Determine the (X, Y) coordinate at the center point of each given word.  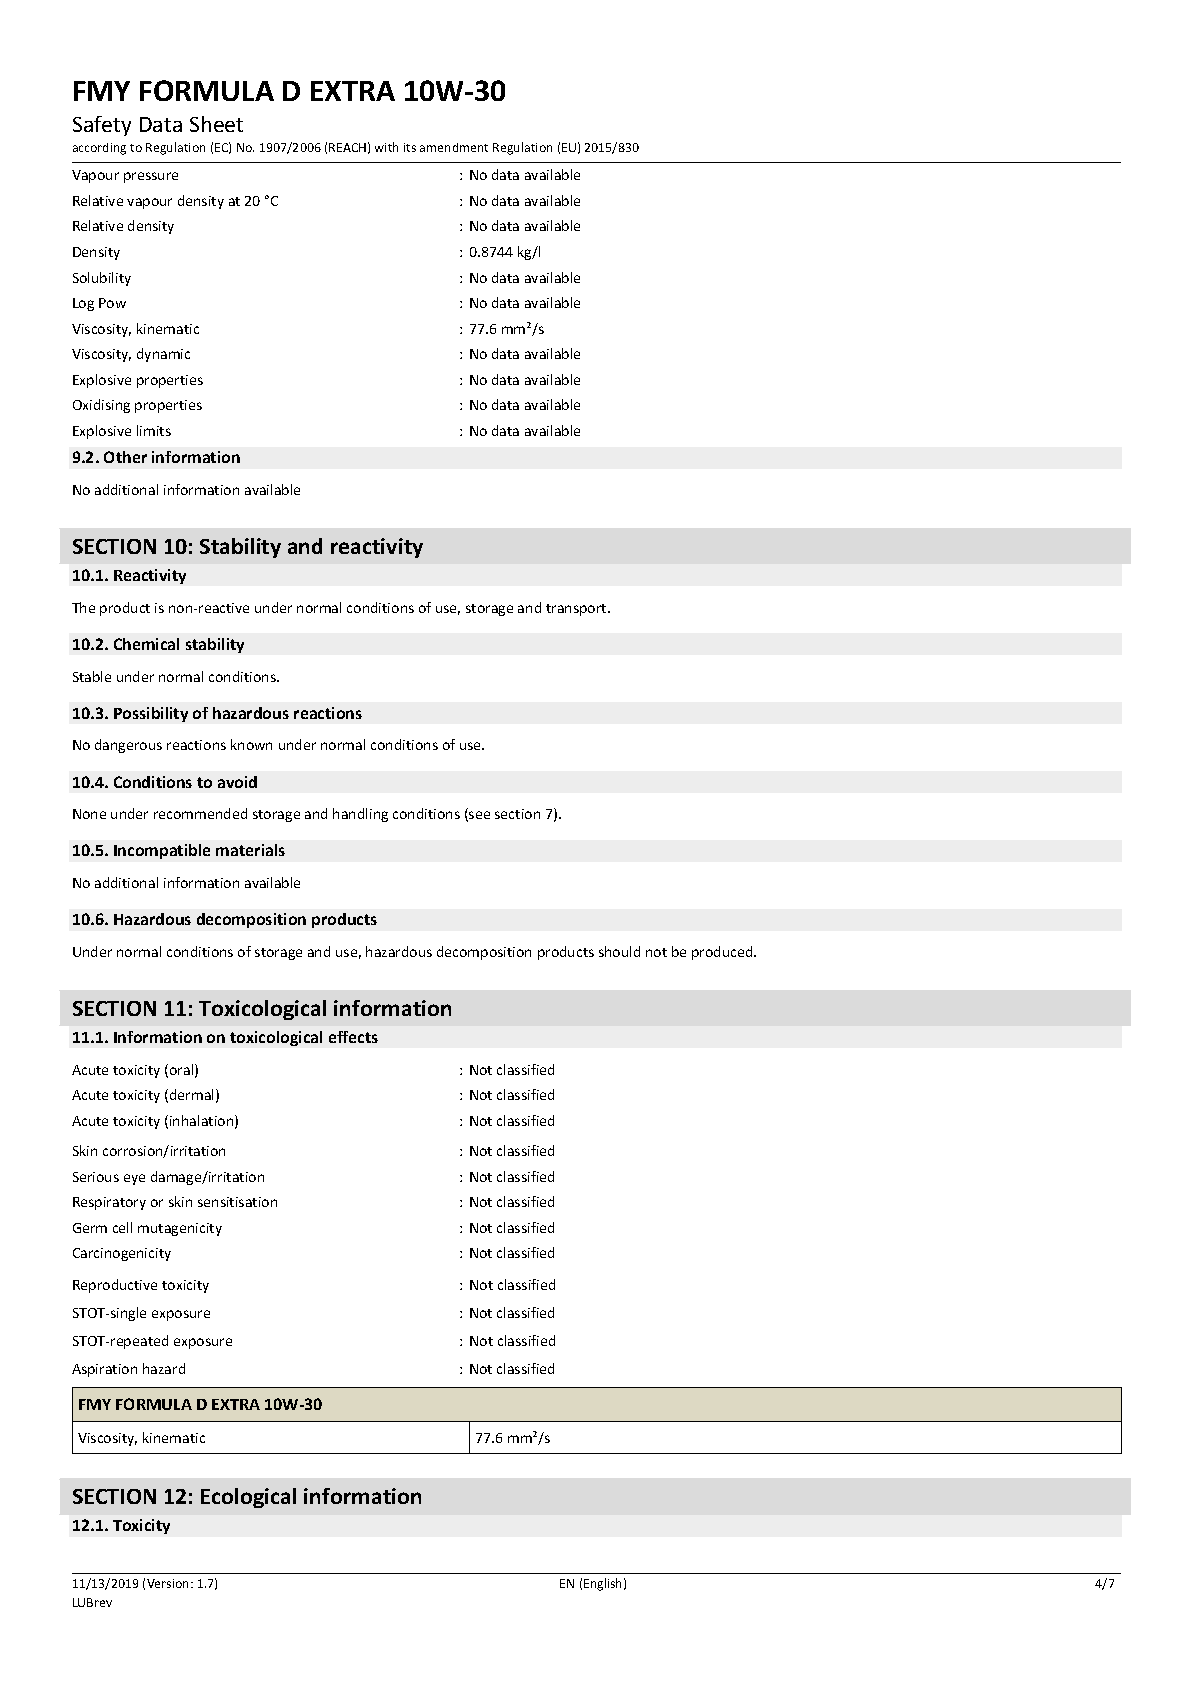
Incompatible (162, 851)
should (619, 951)
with (386, 147)
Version (169, 1583)
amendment (454, 147)
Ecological (248, 1498)
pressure (151, 177)
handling (360, 815)
